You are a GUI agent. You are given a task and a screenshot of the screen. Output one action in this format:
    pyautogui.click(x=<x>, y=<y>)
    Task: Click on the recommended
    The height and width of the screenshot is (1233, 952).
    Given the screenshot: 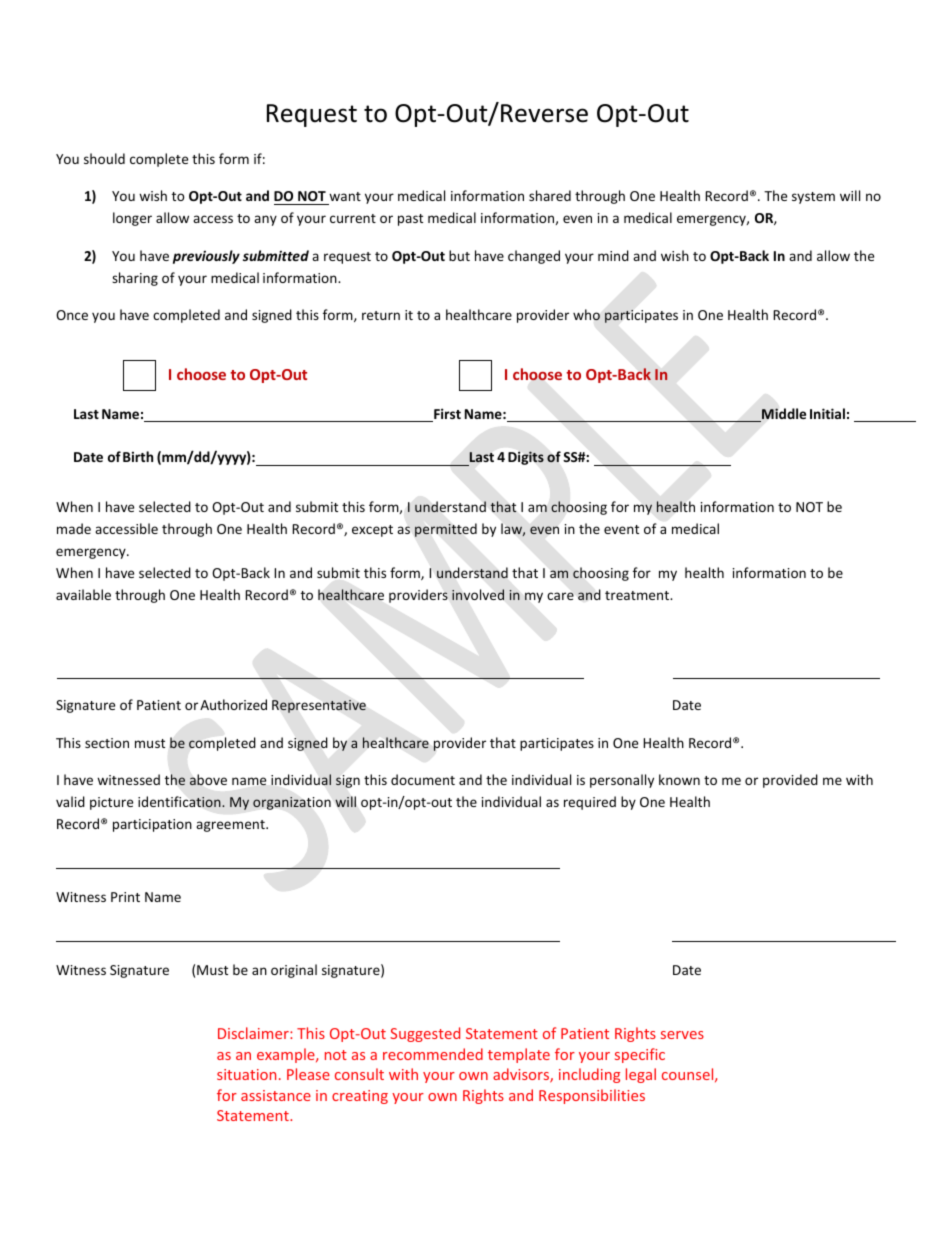 What is the action you would take?
    pyautogui.click(x=433, y=1054)
